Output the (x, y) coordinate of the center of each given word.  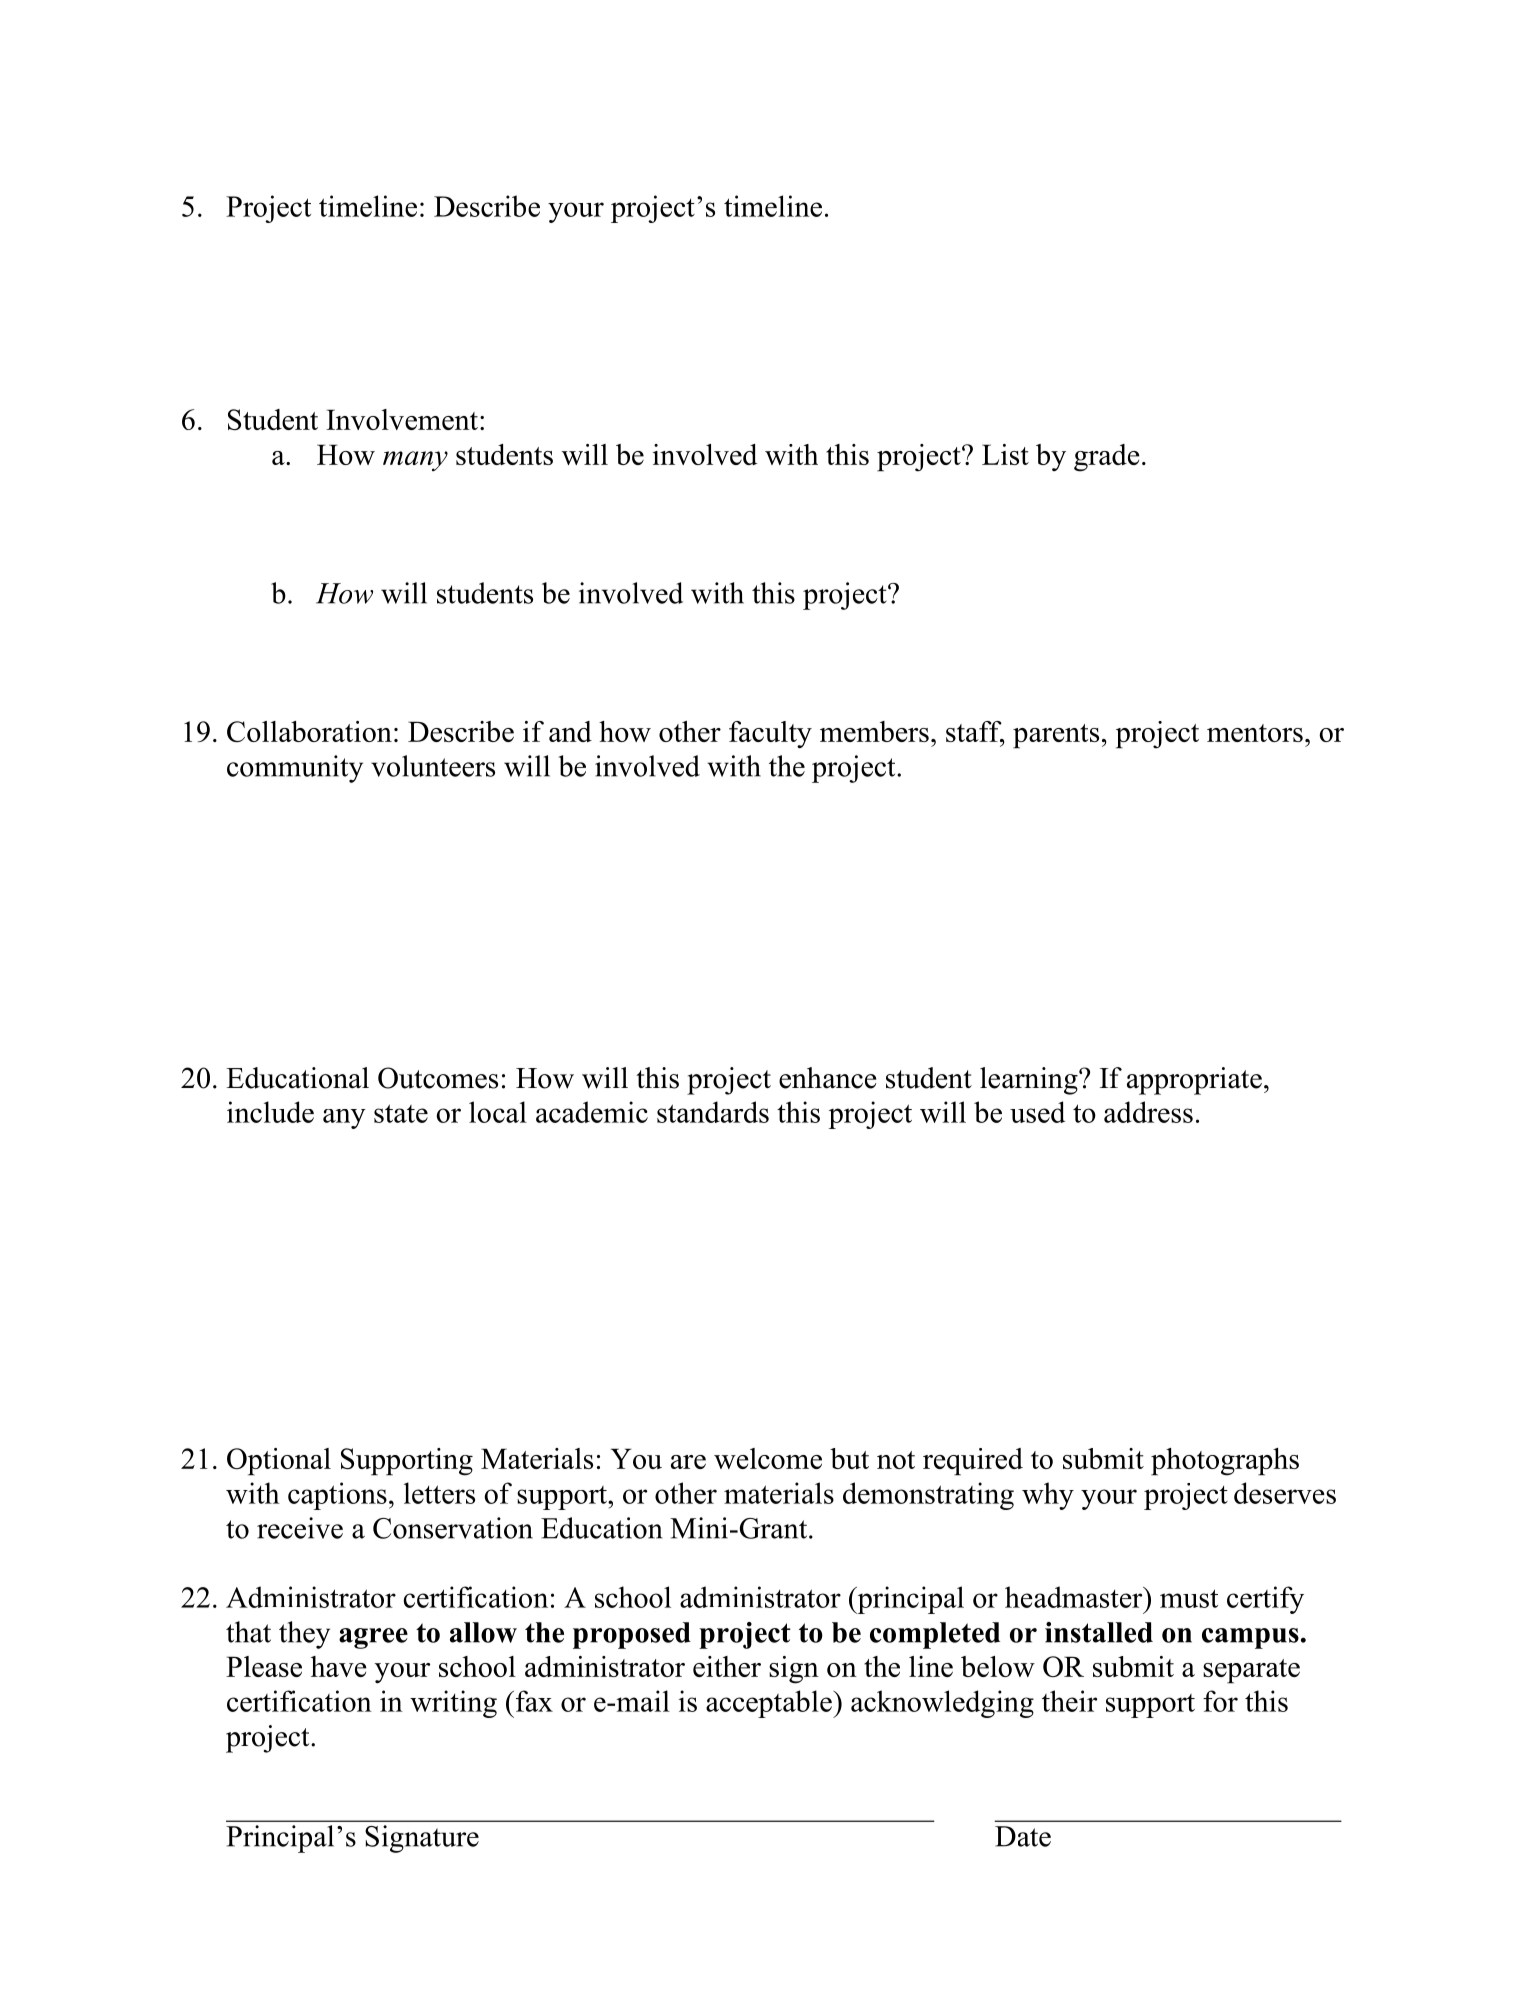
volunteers (433, 766)
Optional (279, 1462)
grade (1107, 458)
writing (453, 1704)
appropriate (1194, 1081)
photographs (1225, 1462)
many (415, 461)
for (1220, 1701)
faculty (770, 735)
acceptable (770, 1704)
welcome (768, 1458)
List (1005, 454)
